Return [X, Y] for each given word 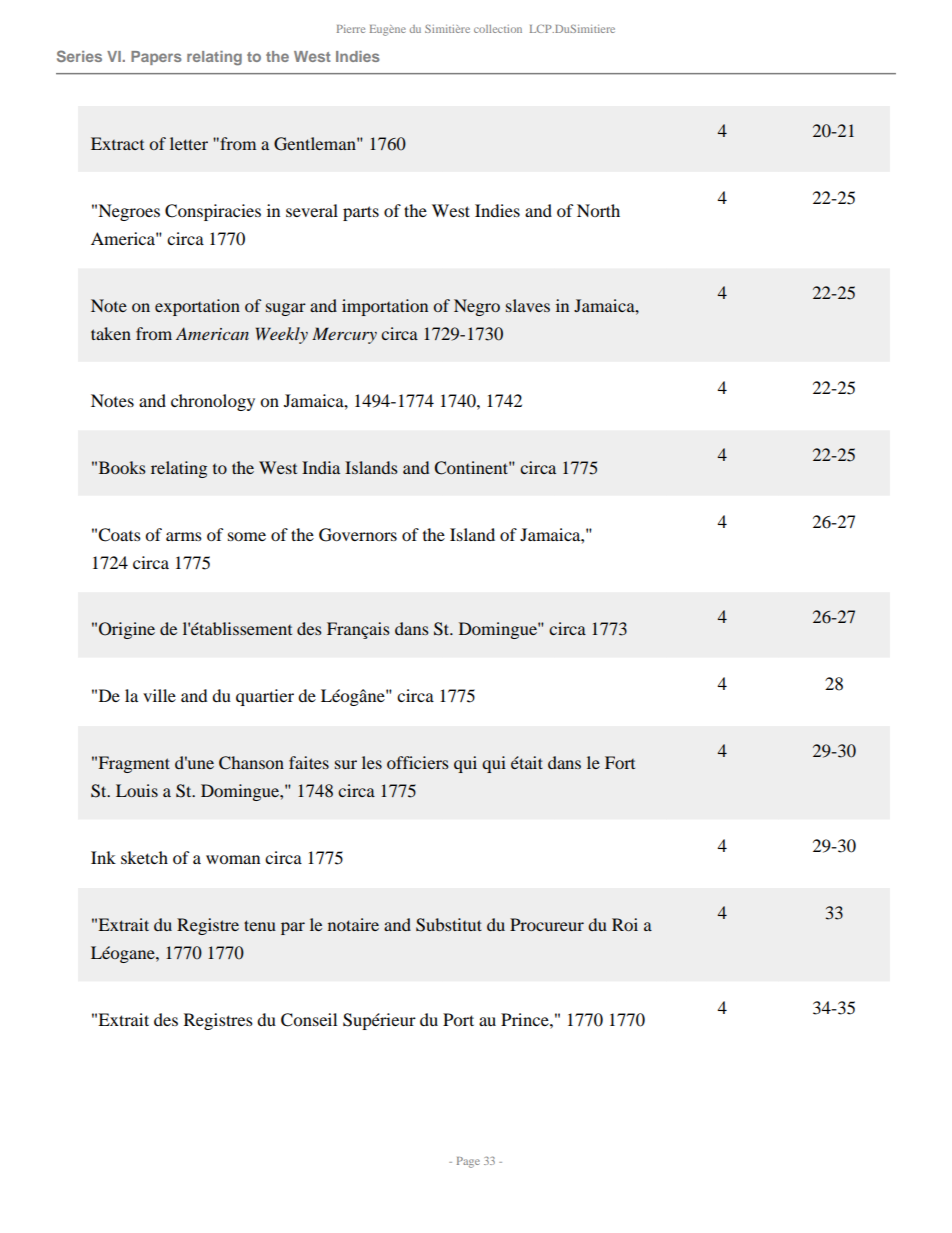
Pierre [351, 29]
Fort [620, 762]
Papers [156, 58]
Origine [127, 630]
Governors [358, 535]
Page [468, 1162]
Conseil [309, 1020]
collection [498, 29]
